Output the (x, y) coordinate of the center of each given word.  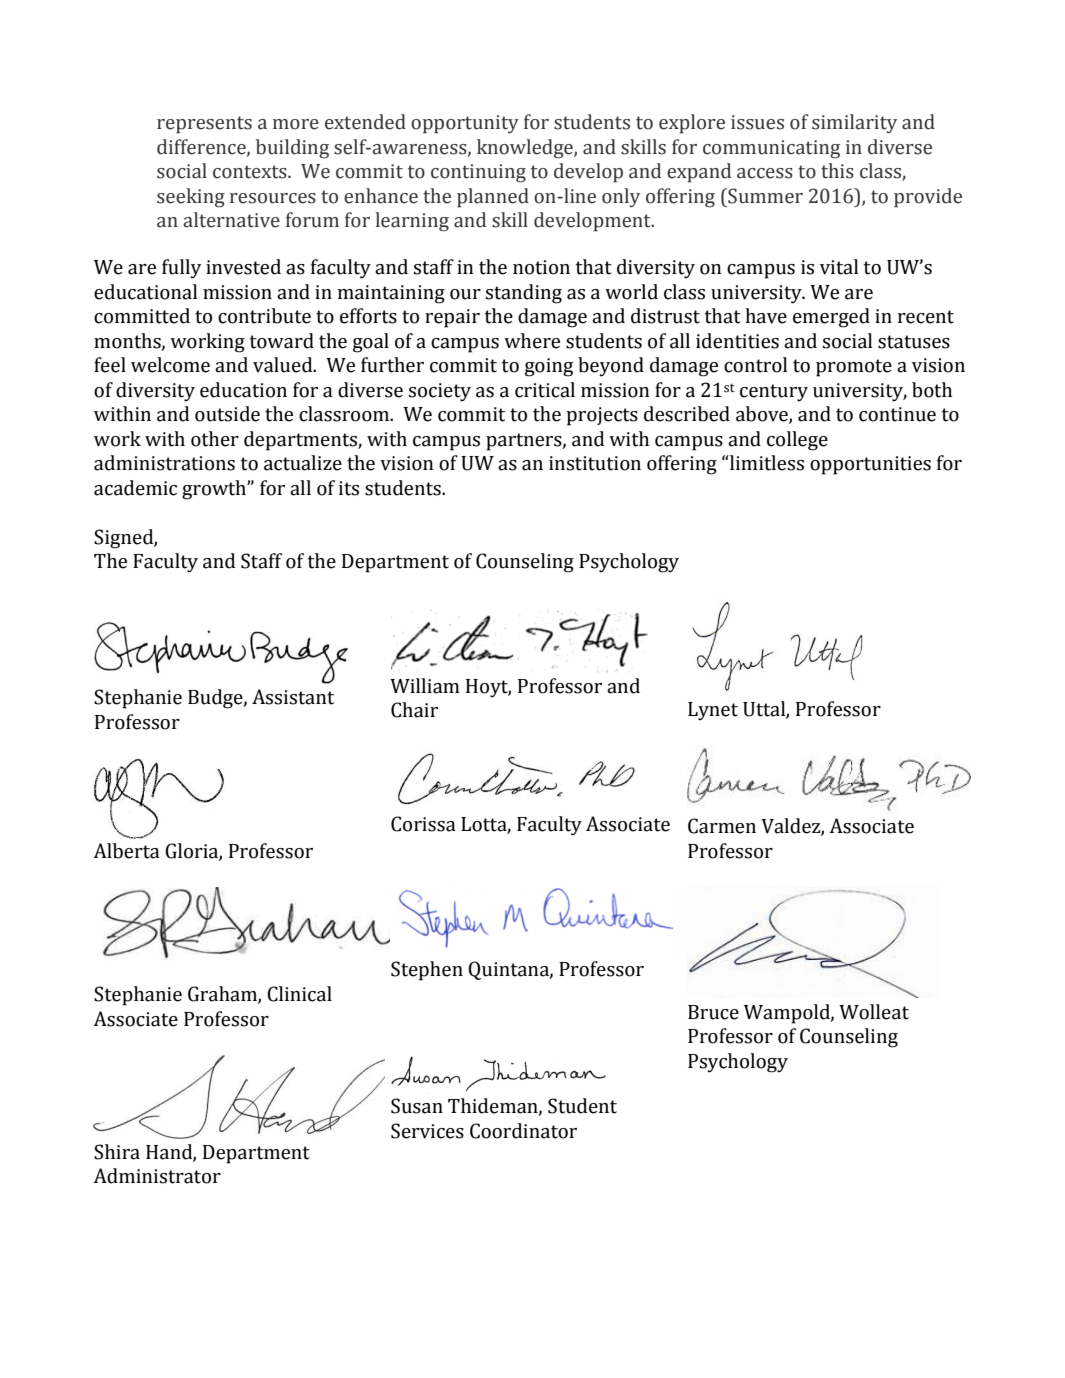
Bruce (713, 1012)
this (837, 171)
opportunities (870, 465)
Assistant (293, 697)
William (425, 686)
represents (204, 125)
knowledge (526, 149)
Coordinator (523, 1131)
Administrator (157, 1176)
